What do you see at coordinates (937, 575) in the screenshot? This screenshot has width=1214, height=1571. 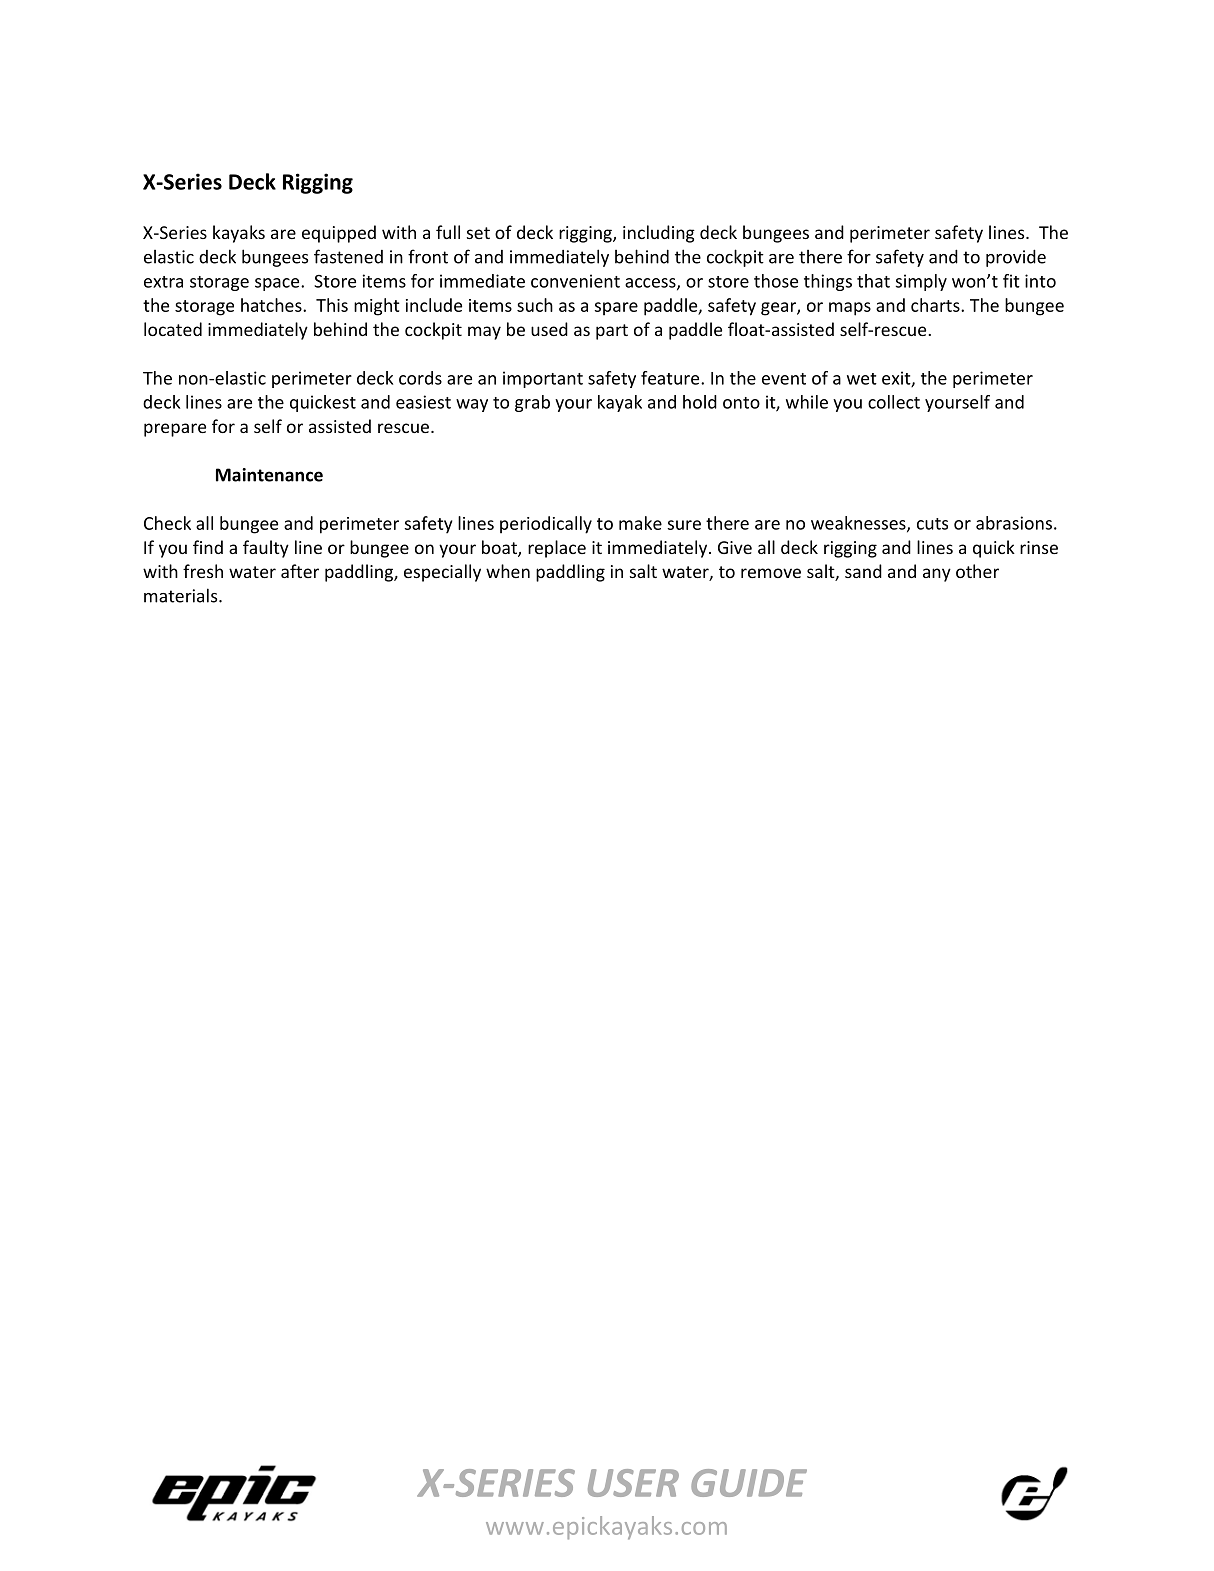 I see `any` at bounding box center [937, 575].
